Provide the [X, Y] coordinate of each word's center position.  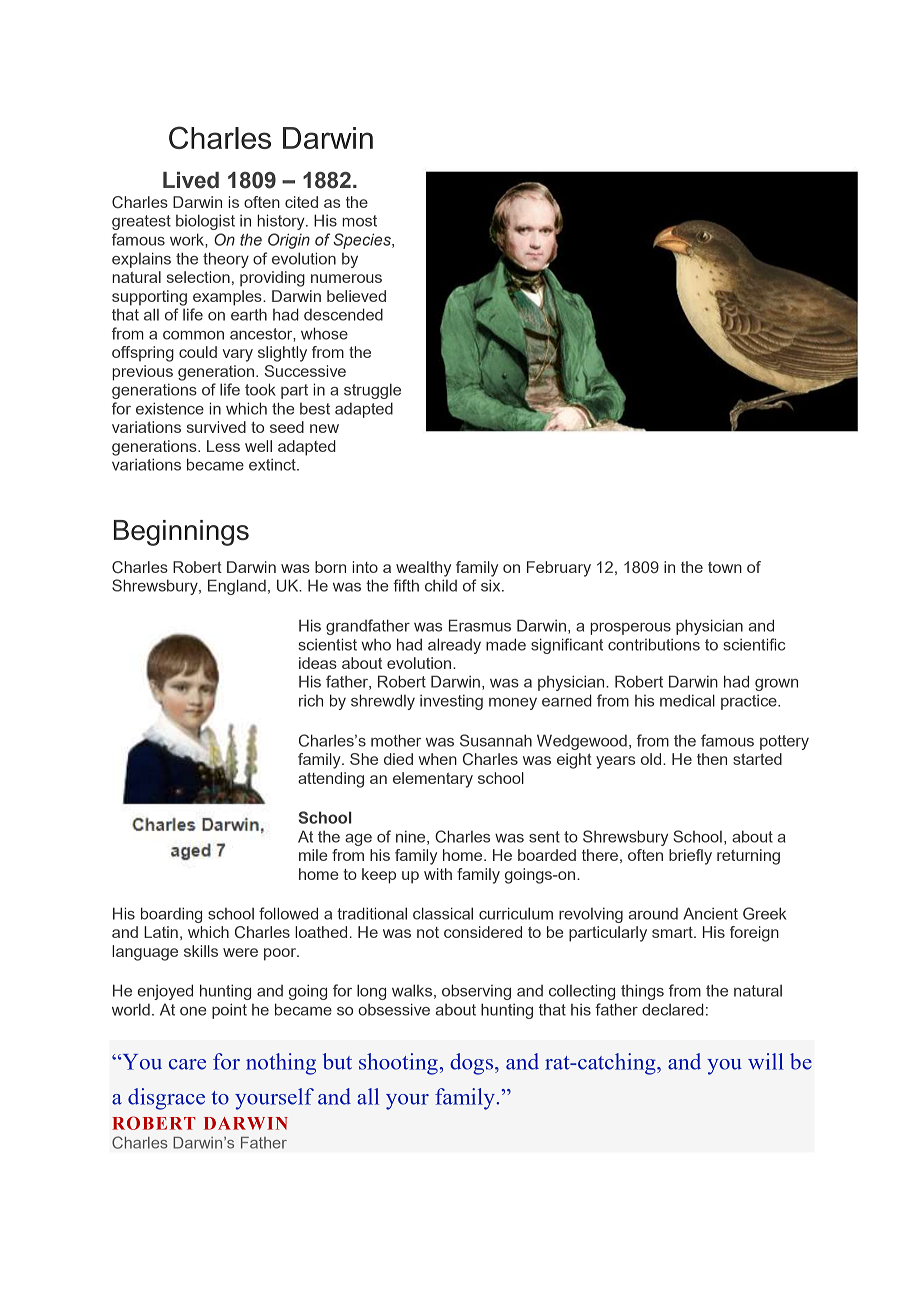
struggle [372, 391]
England [237, 587]
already [454, 646]
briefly [690, 857]
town [725, 567]
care [187, 1064]
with [438, 874]
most [359, 221]
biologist [205, 222]
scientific [754, 644]
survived [216, 427]
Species [363, 241]
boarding [171, 915]
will [766, 1061]
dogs [473, 1064]
